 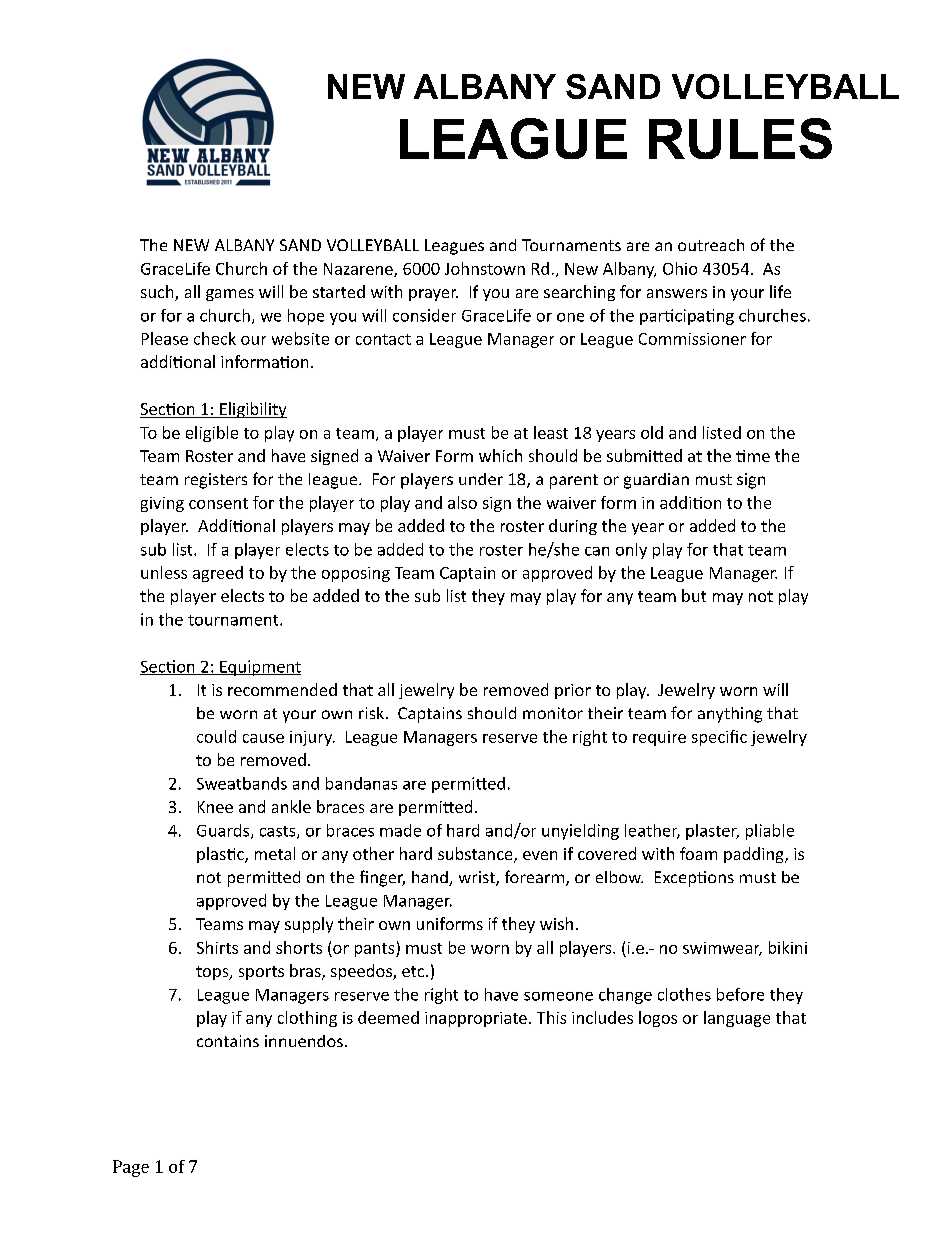 What do you see at coordinates (694, 595) in the document?
I see `but` at bounding box center [694, 595].
